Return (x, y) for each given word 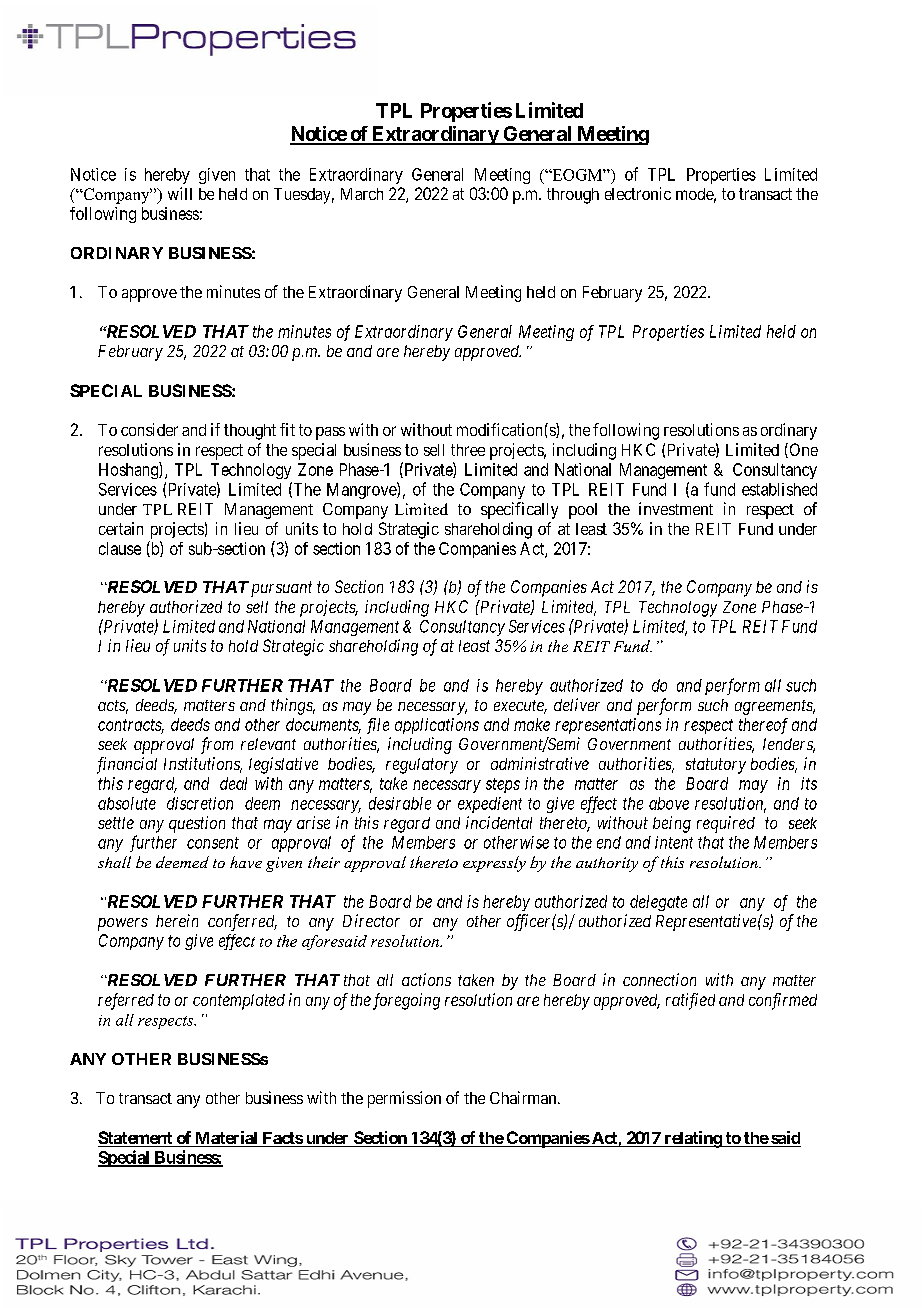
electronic (638, 193)
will (180, 193)
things (293, 706)
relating (692, 1139)
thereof (763, 726)
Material (226, 1139)
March (362, 194)
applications (437, 726)
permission (404, 1099)
